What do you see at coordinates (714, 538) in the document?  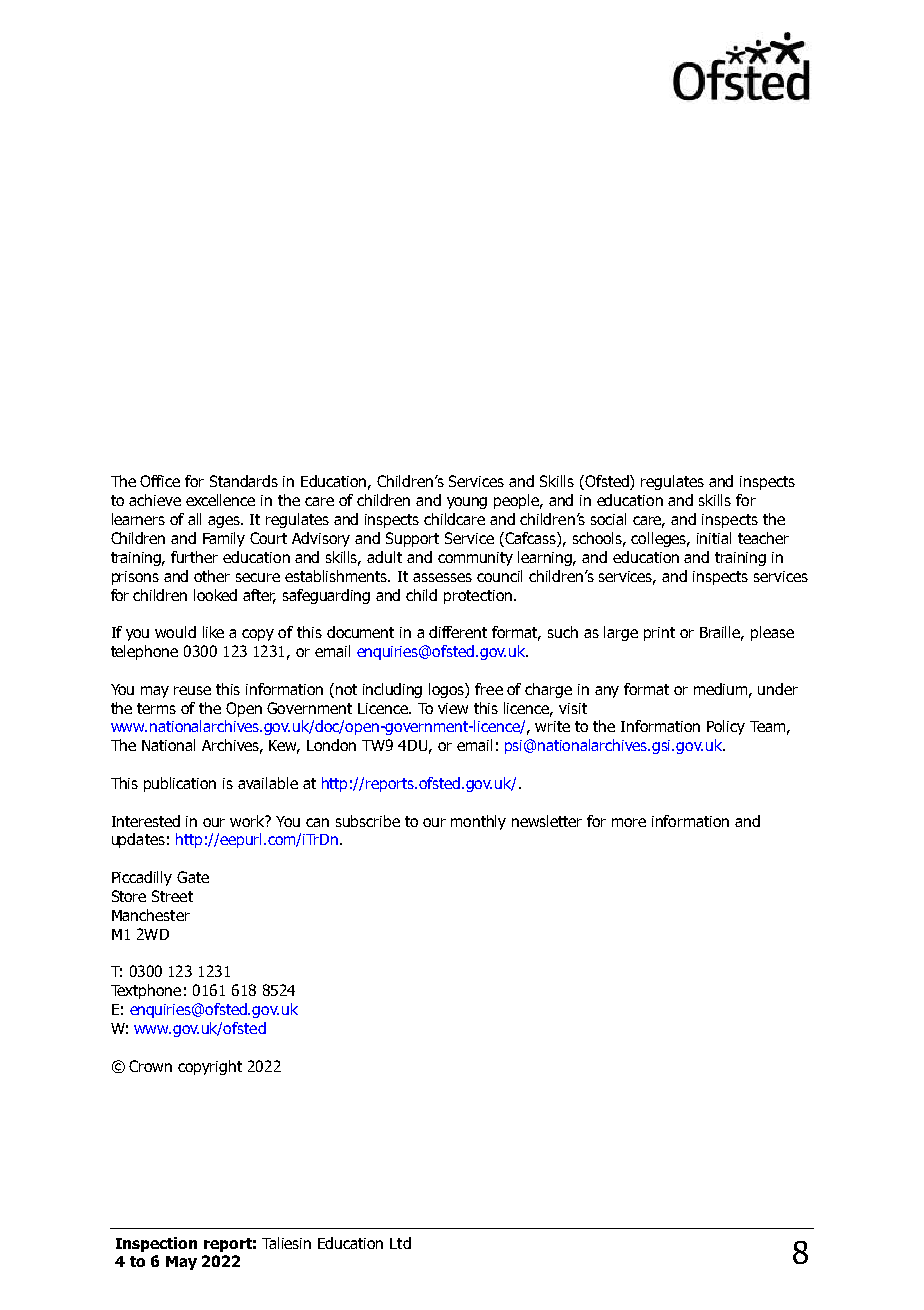 I see `initial` at bounding box center [714, 538].
